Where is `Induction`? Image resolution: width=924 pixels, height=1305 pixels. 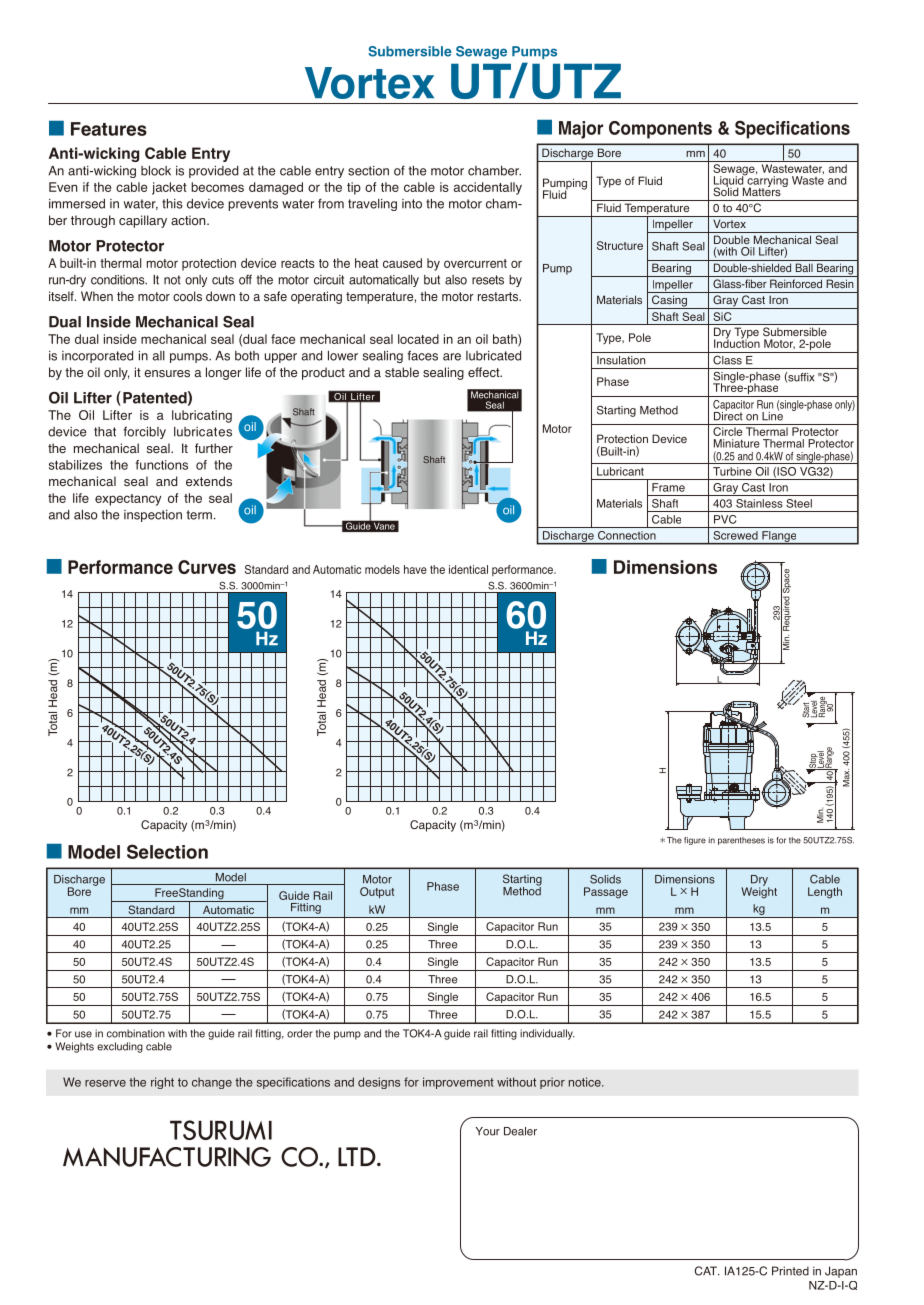 Induction is located at coordinates (737, 342).
